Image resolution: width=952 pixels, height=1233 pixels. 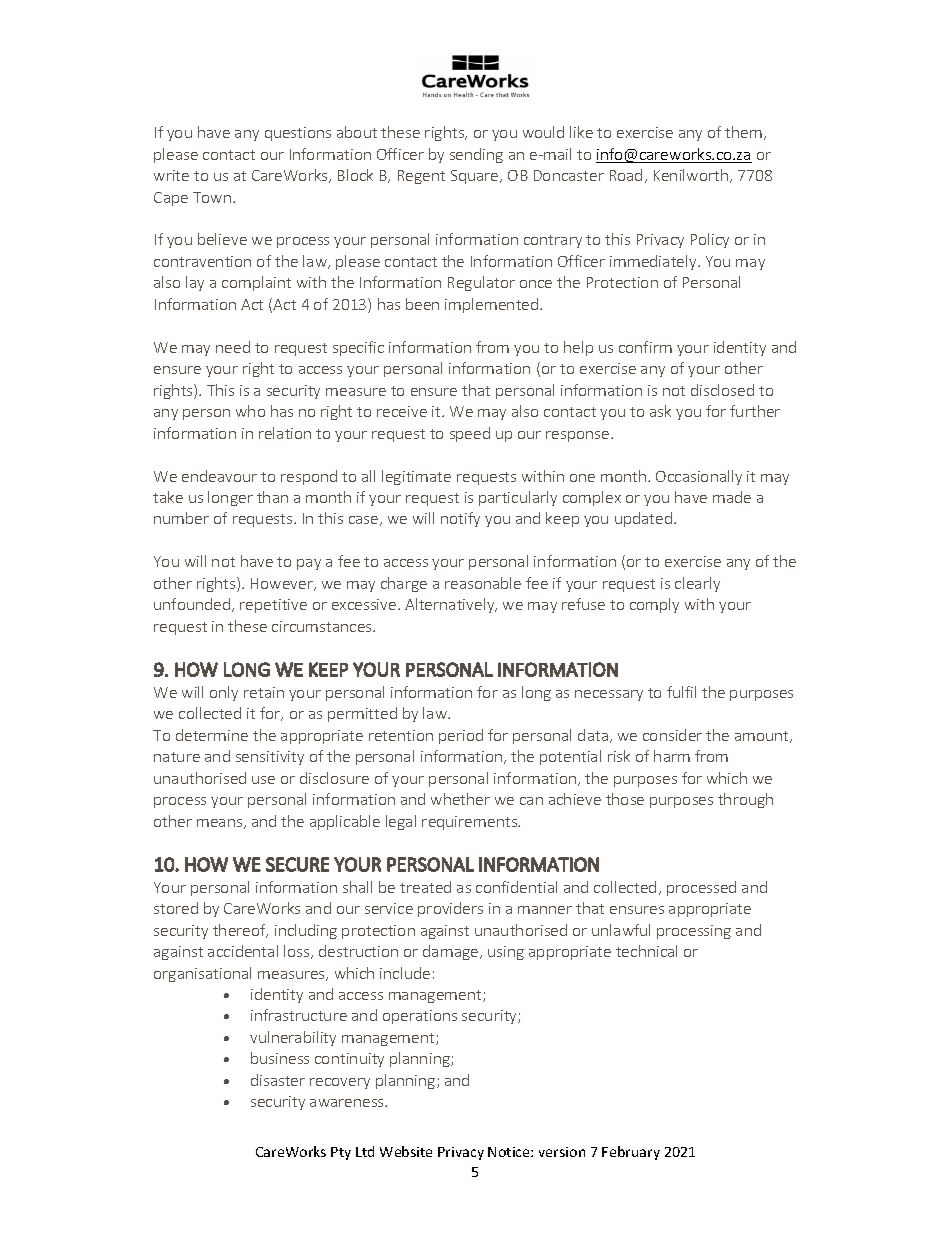 I want to click on providers, so click(x=450, y=909).
